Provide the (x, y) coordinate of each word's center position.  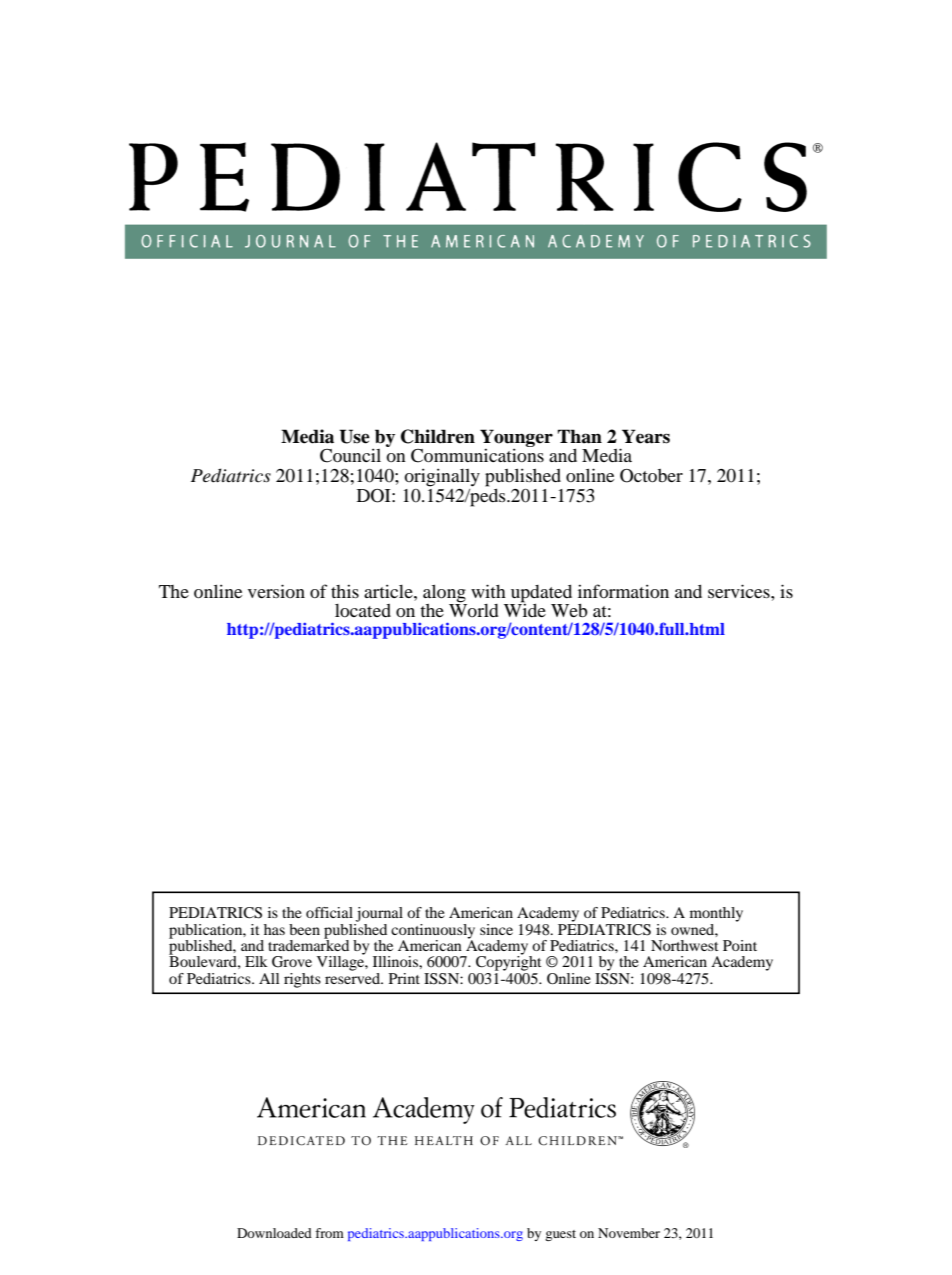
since (496, 929)
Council (350, 455)
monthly (716, 914)
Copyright (509, 962)
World (474, 609)
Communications (477, 455)
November (629, 1233)
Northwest (685, 945)
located (363, 610)
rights (302, 980)
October (651, 476)
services (740, 591)
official (329, 912)
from (329, 1233)
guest (560, 1235)
